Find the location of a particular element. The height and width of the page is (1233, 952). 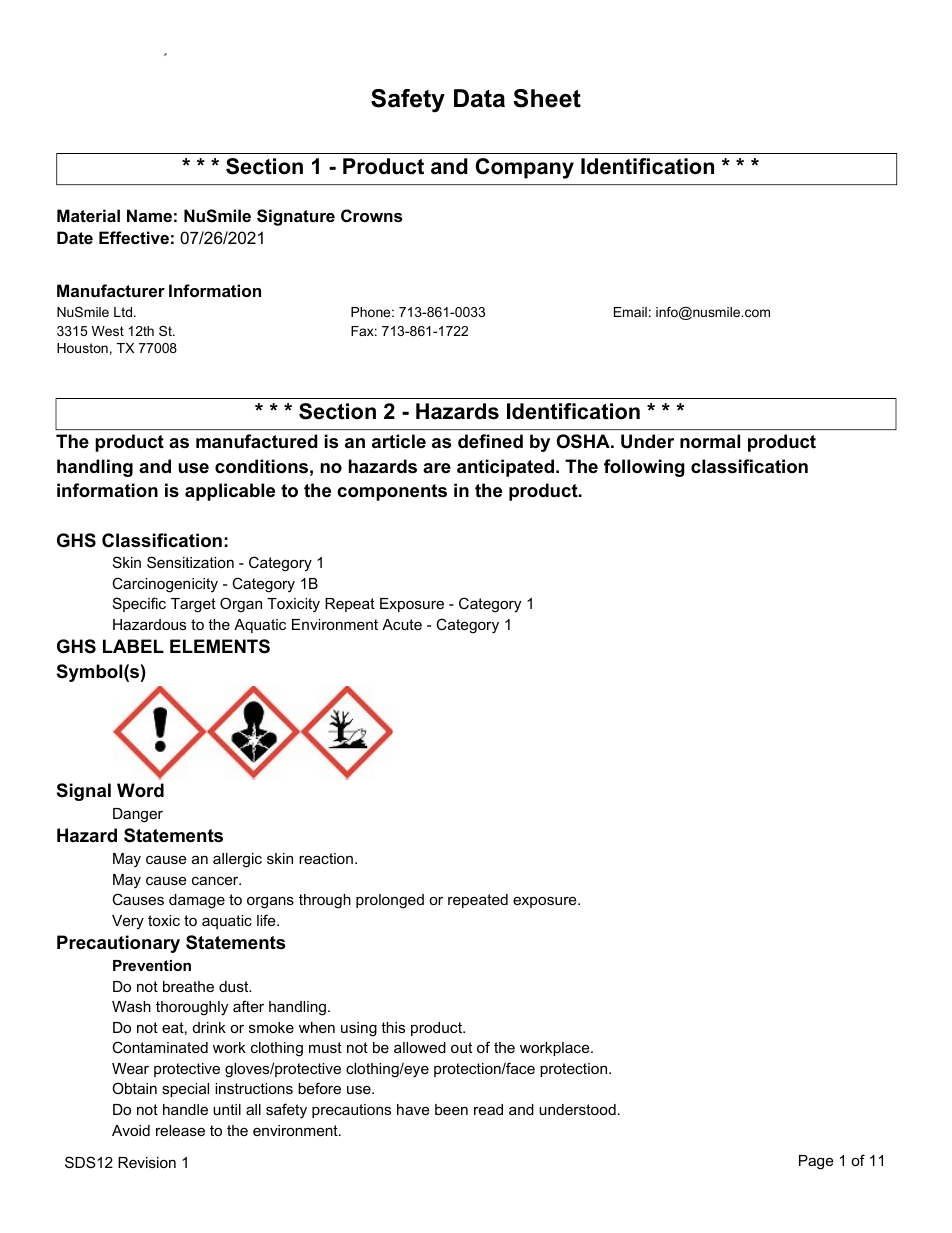

Page is located at coordinates (816, 1162).
